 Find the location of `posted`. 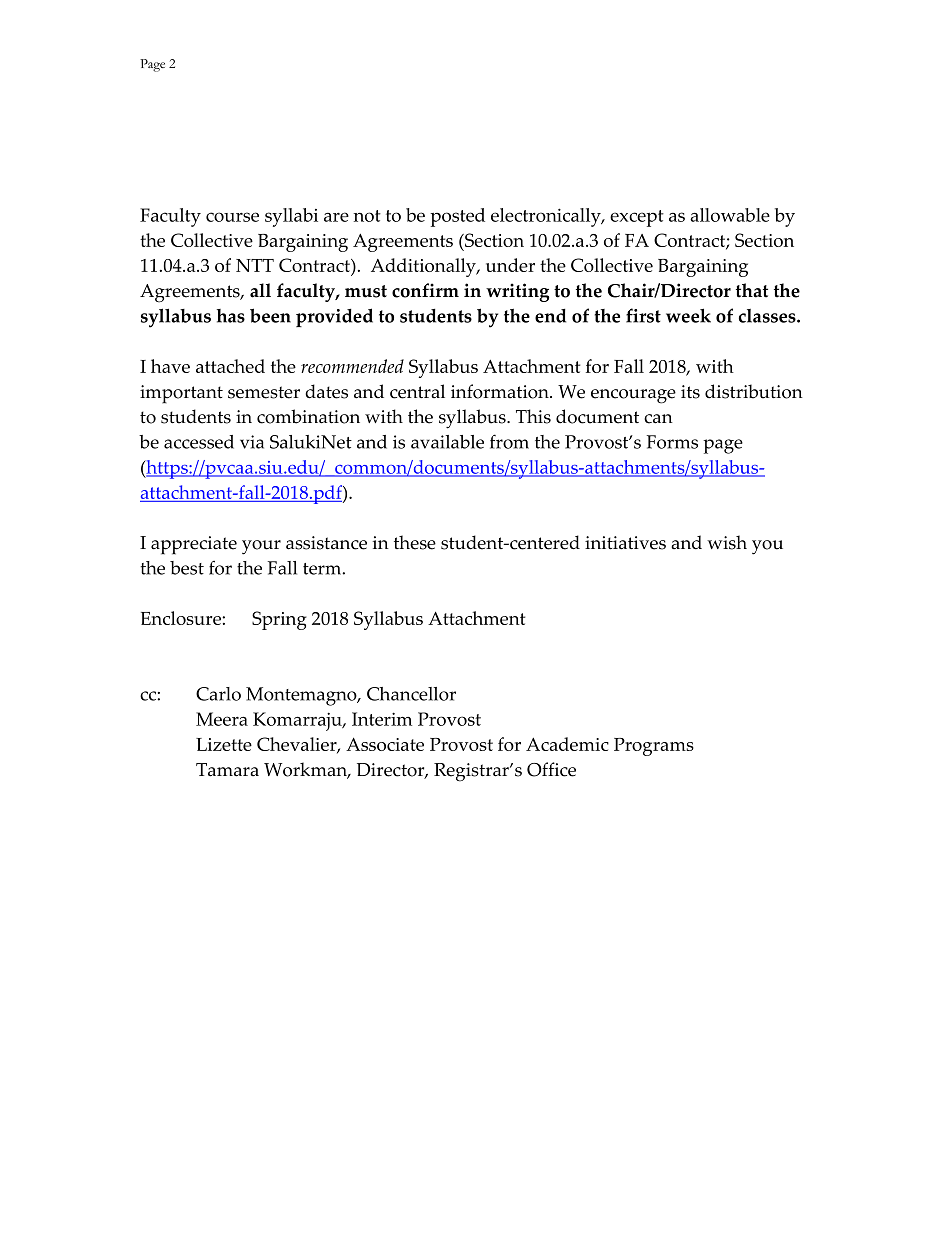

posted is located at coordinates (457, 217).
